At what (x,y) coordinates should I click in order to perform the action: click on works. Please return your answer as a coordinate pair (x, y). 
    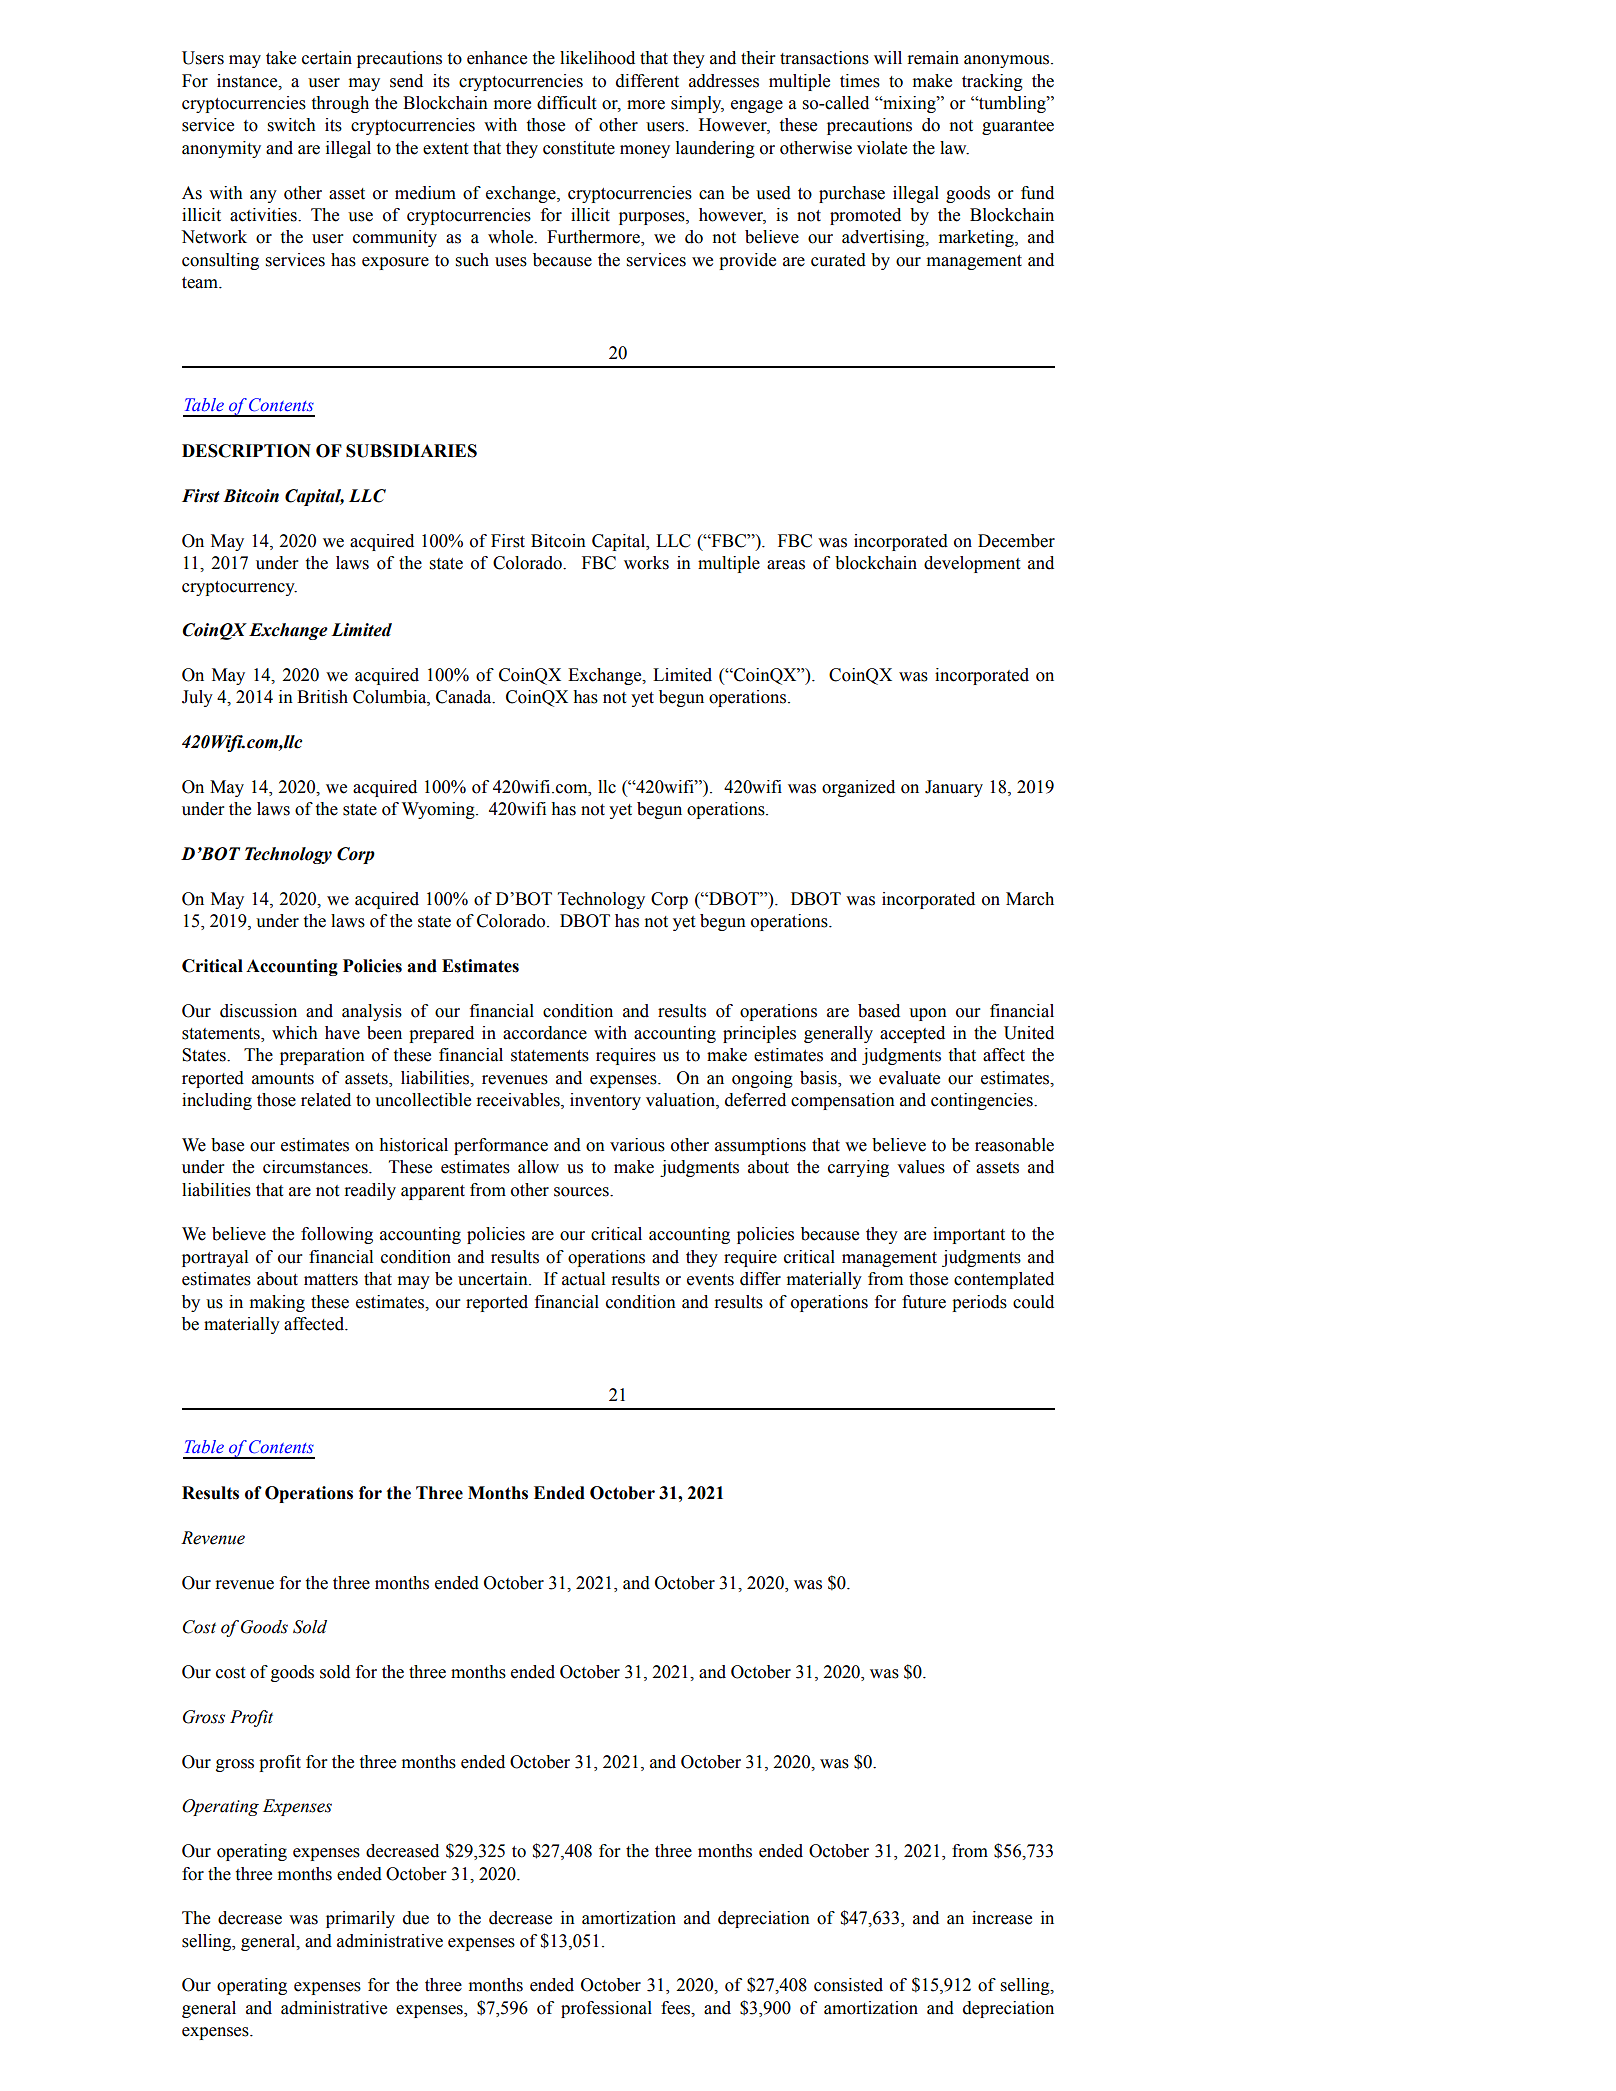
    Looking at the image, I should click on (646, 563).
